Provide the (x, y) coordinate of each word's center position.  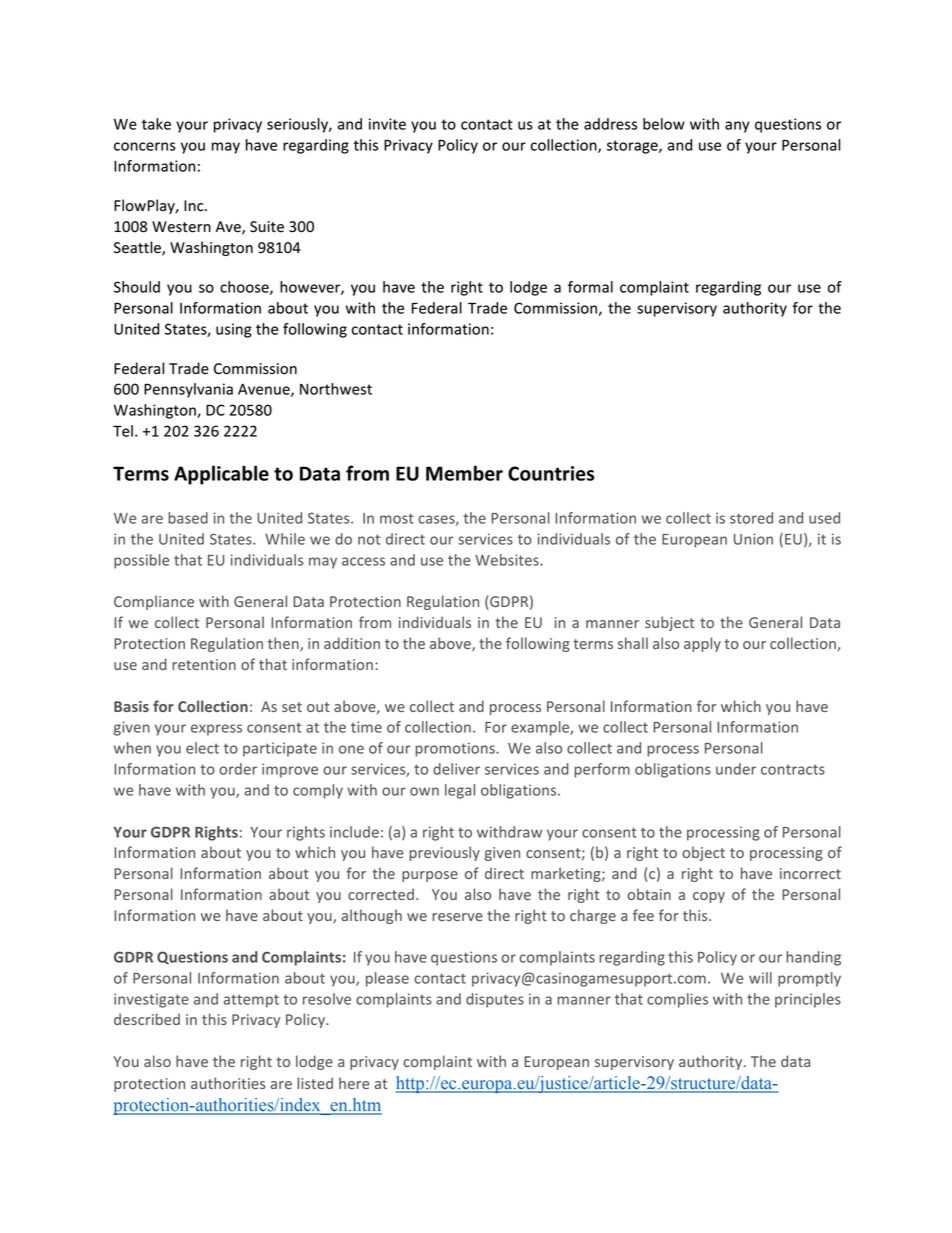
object (703, 853)
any (737, 127)
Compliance (154, 602)
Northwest (336, 389)
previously (444, 853)
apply (702, 644)
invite (387, 124)
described (147, 1019)
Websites (508, 560)
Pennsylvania (188, 390)
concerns (145, 146)
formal (590, 287)
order (238, 769)
